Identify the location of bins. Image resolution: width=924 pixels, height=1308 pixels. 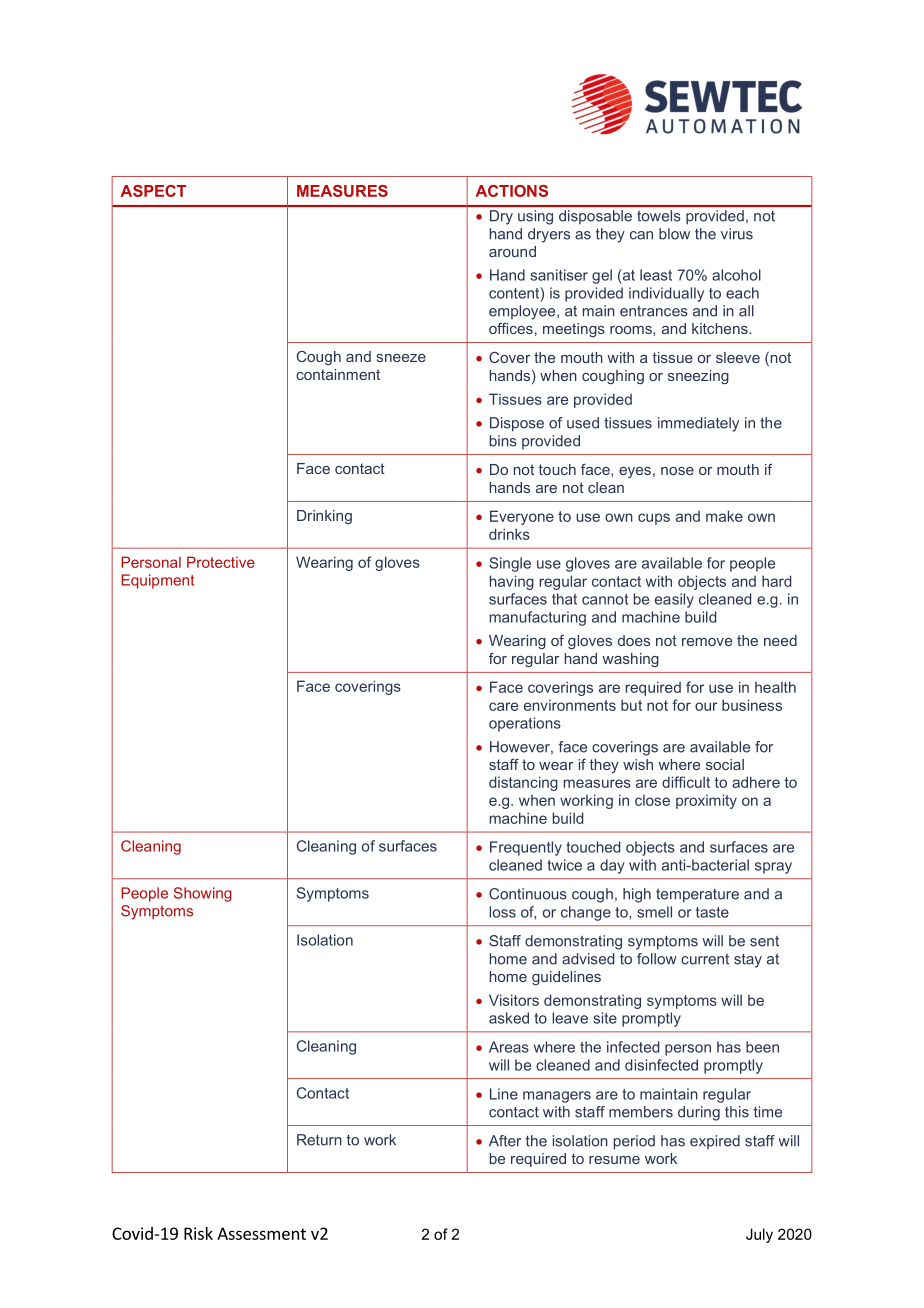
(503, 441).
